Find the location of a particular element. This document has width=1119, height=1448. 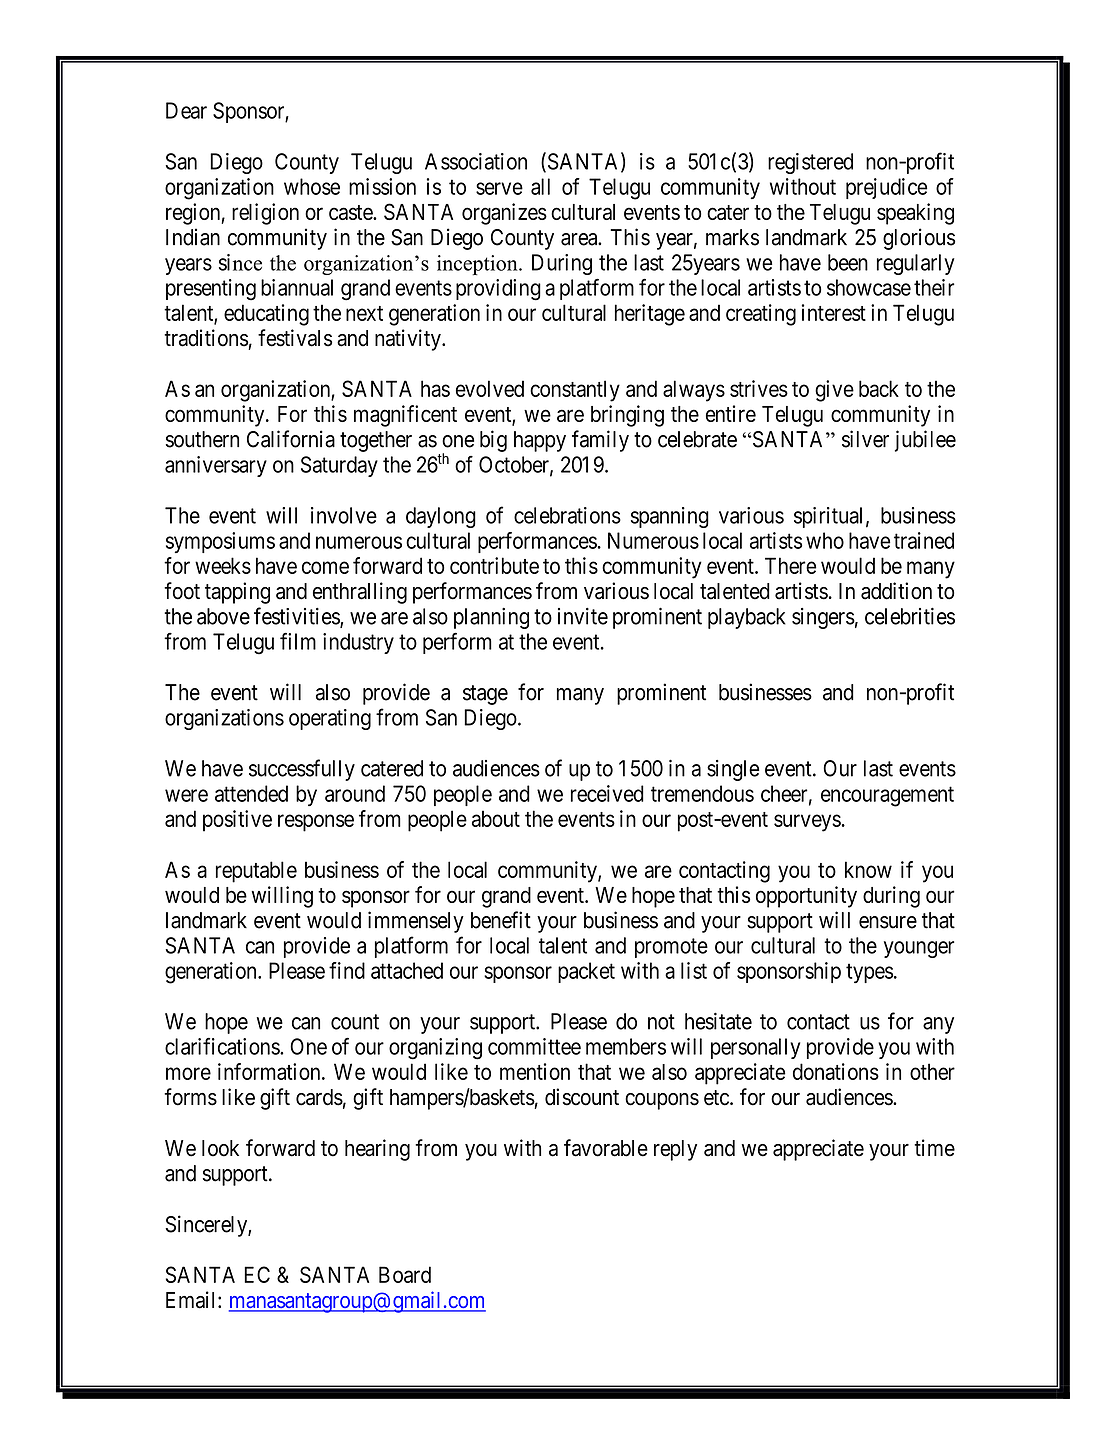

look is located at coordinates (220, 1148).
